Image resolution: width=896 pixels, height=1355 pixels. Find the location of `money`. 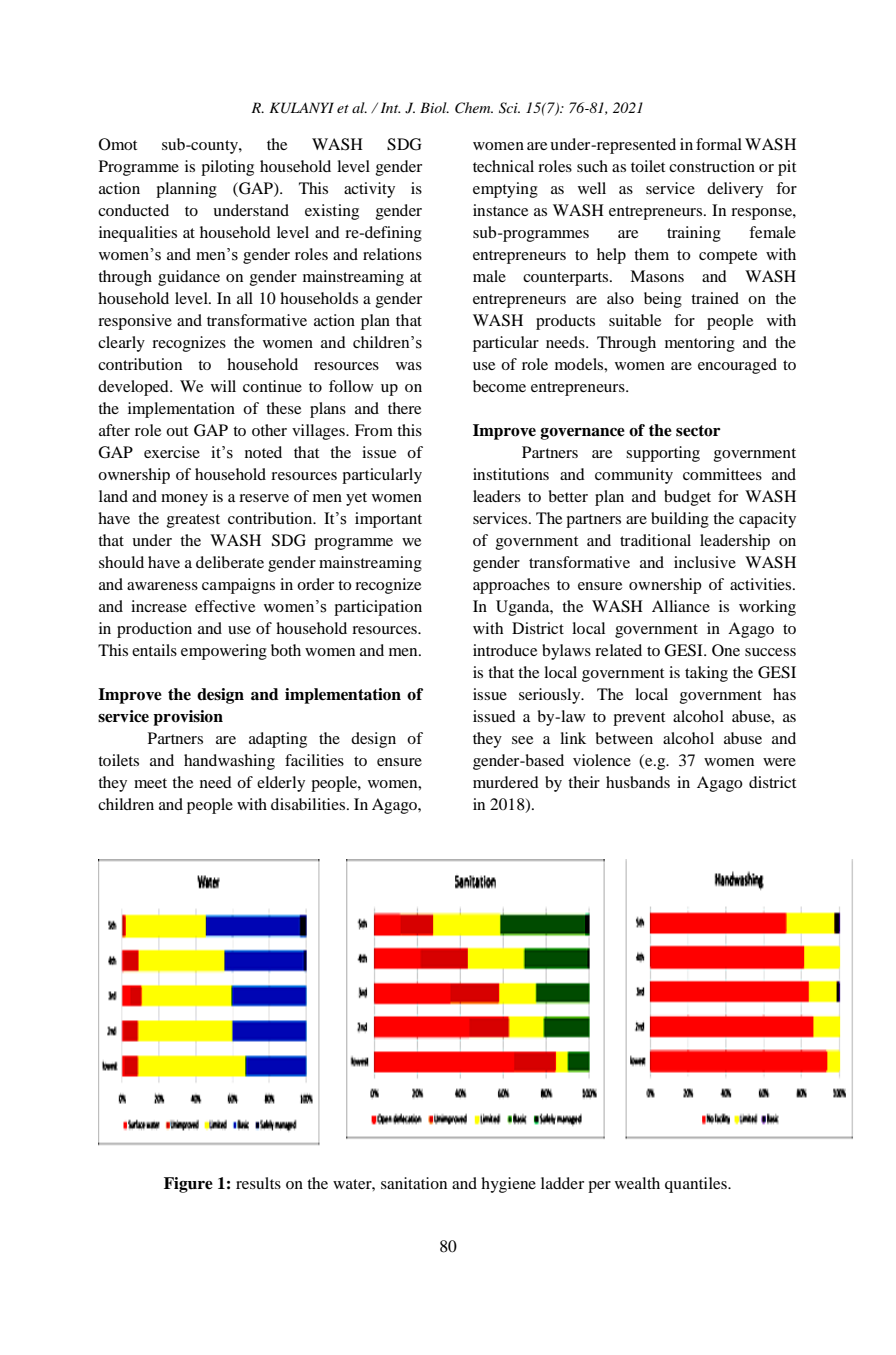

money is located at coordinates (184, 500).
